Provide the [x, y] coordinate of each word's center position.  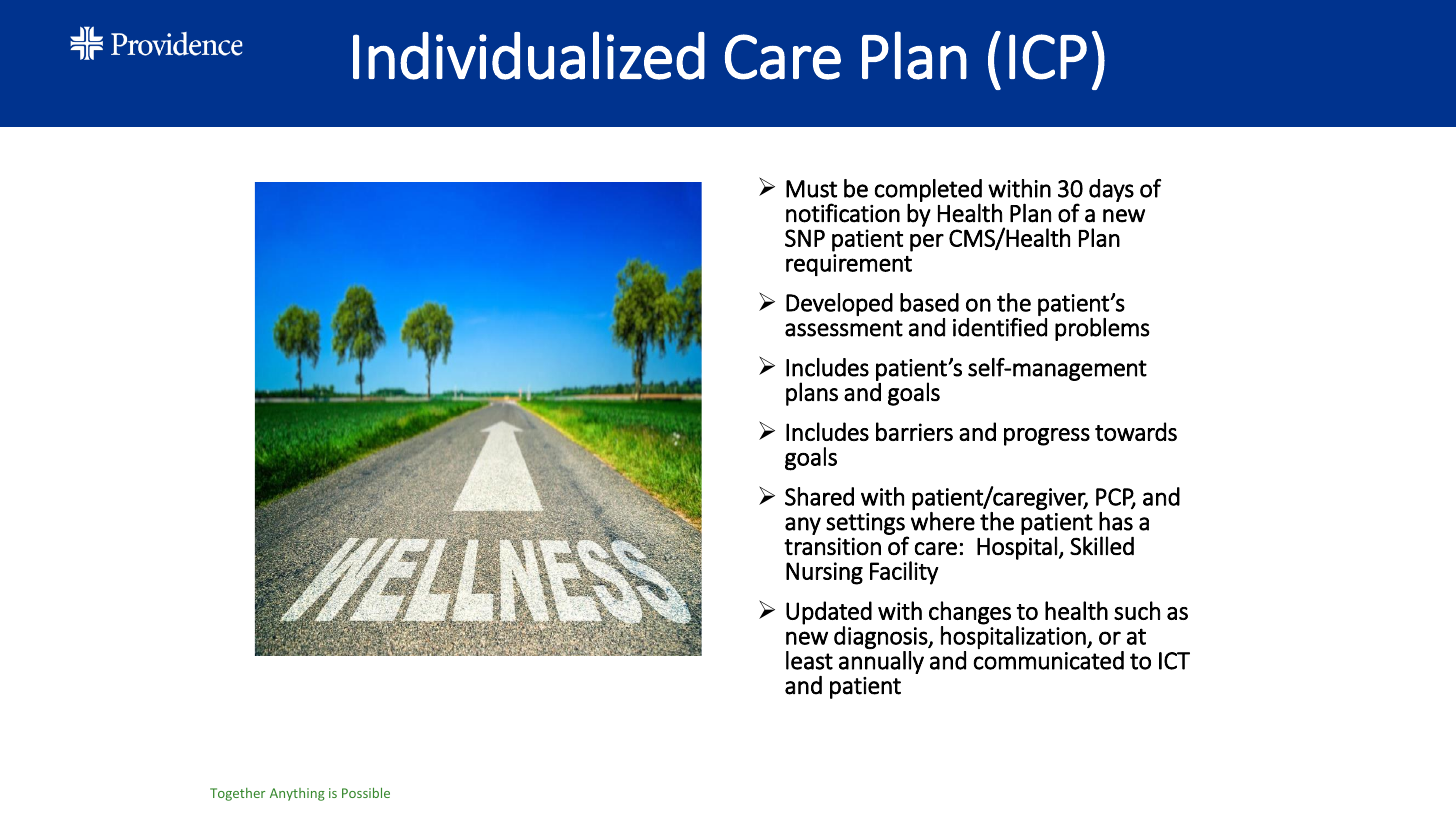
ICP [1048, 57]
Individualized [529, 55]
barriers [914, 431]
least [809, 660]
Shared [819, 496]
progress [1047, 437]
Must [811, 189]
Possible [366, 792]
